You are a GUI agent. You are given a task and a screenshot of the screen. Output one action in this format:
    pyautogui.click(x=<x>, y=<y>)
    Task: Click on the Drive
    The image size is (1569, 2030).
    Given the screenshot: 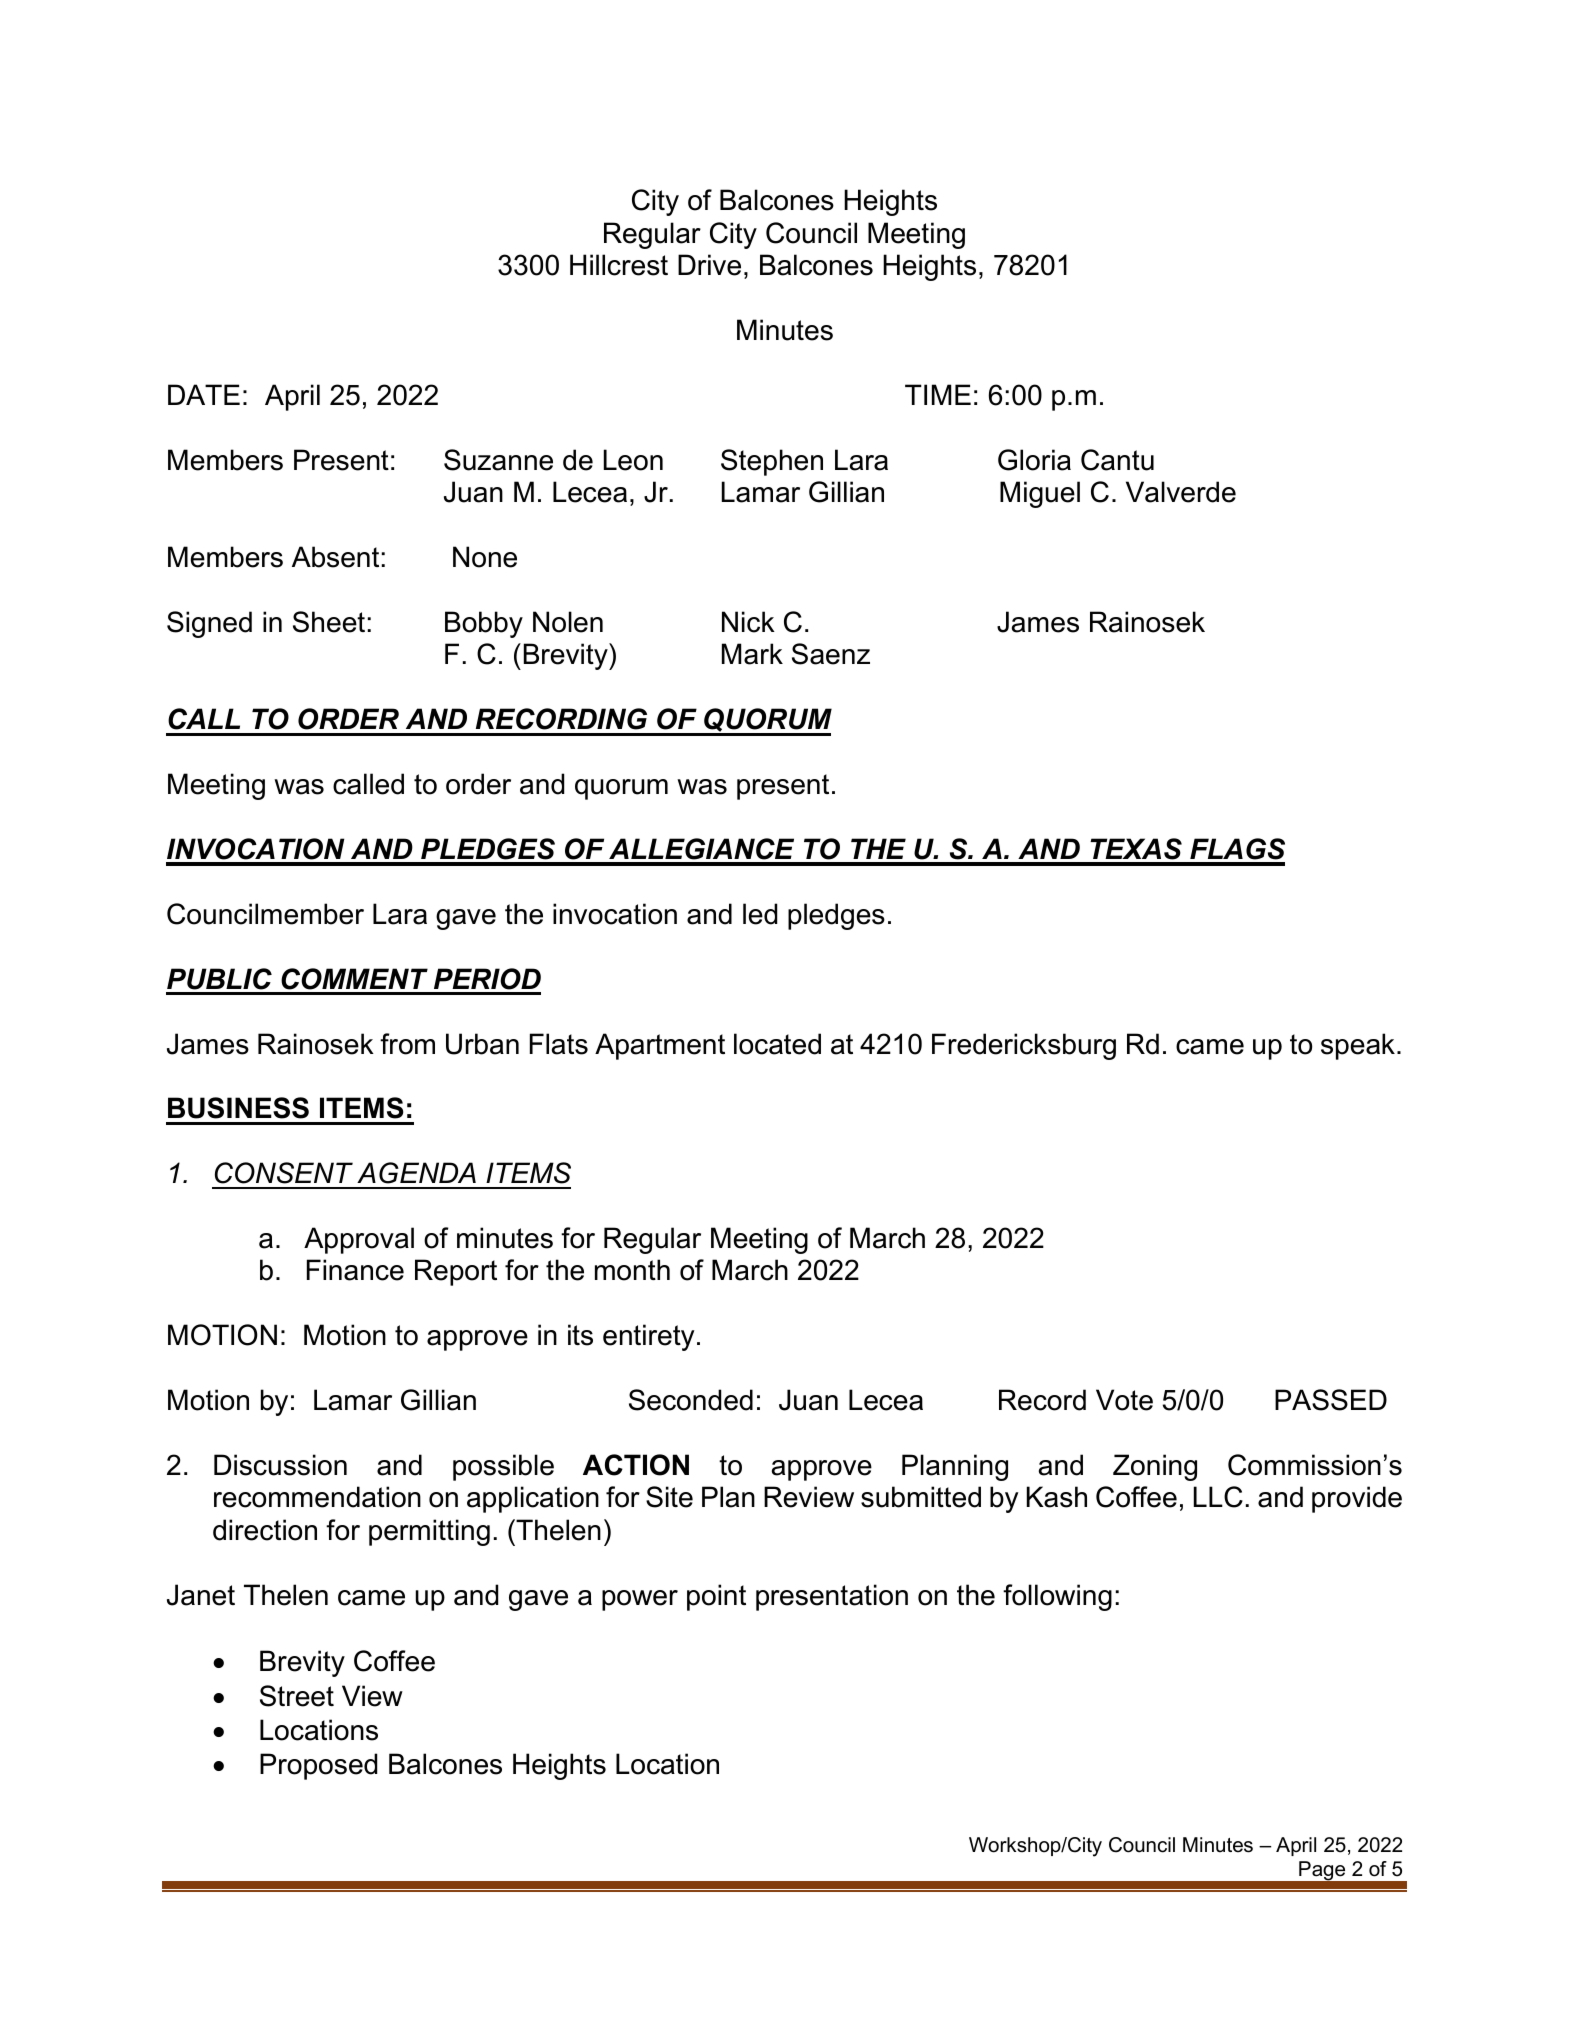 What is the action you would take?
    pyautogui.click(x=709, y=265)
